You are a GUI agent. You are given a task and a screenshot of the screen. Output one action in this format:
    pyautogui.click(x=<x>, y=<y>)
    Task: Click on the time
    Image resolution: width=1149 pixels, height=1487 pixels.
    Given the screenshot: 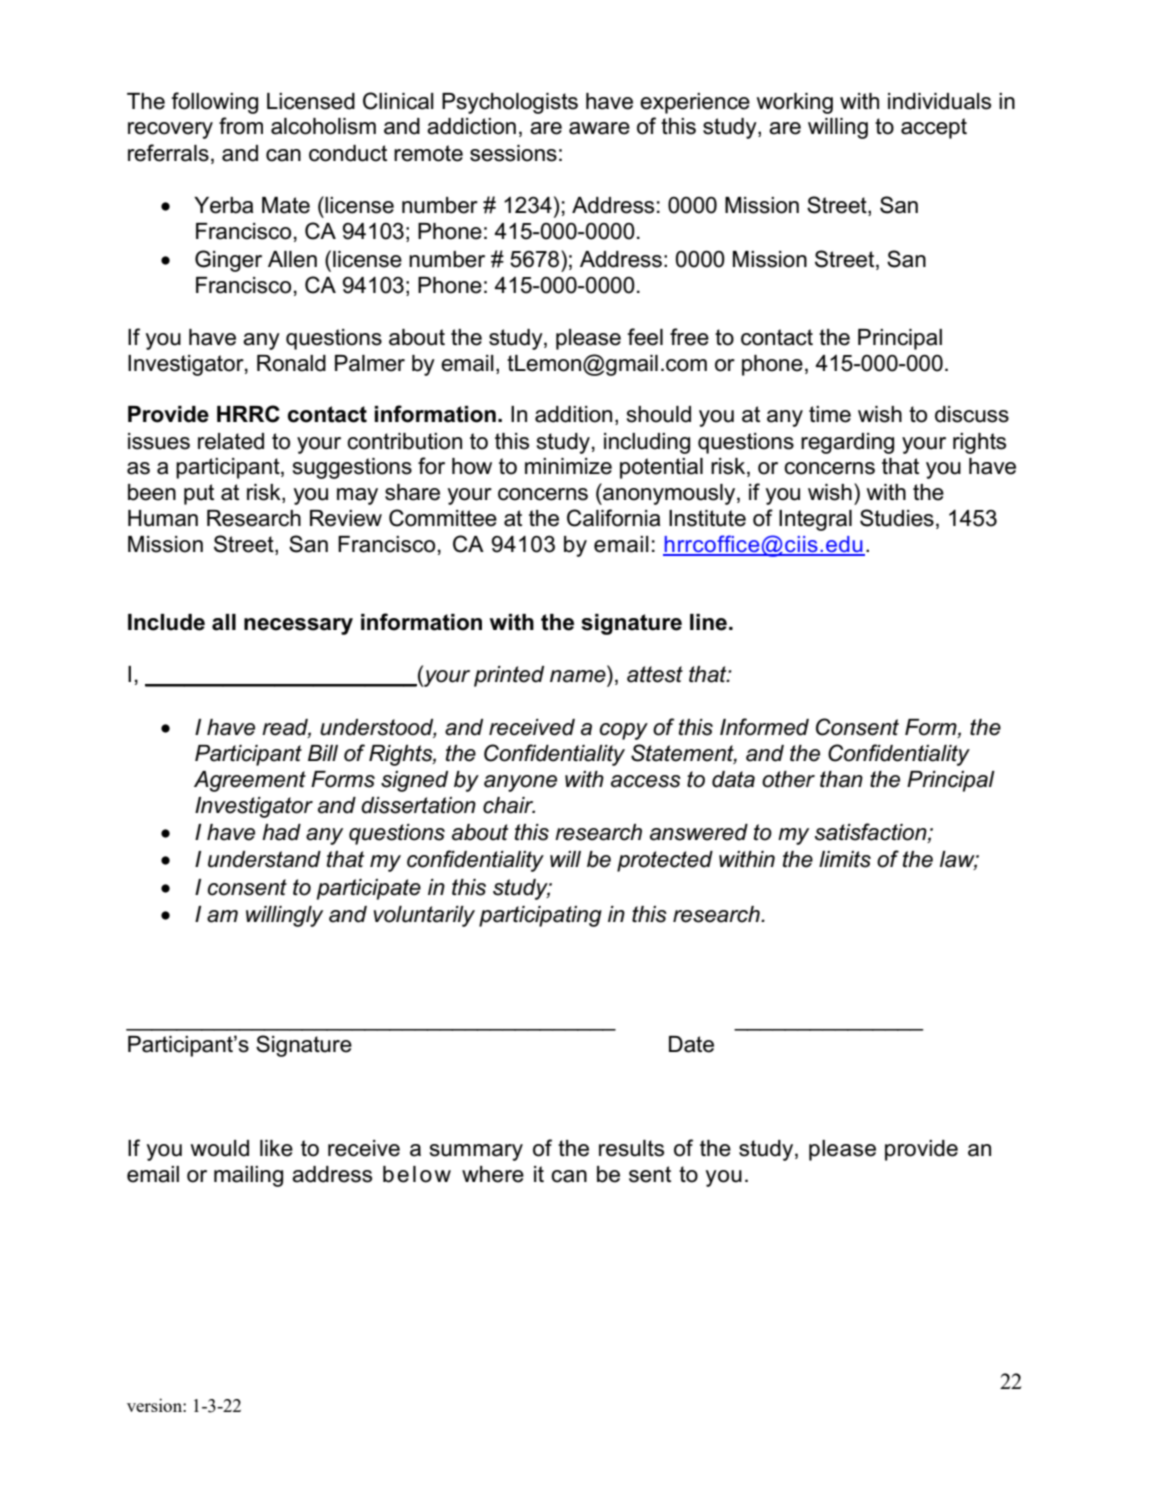 What is the action you would take?
    pyautogui.click(x=830, y=414)
